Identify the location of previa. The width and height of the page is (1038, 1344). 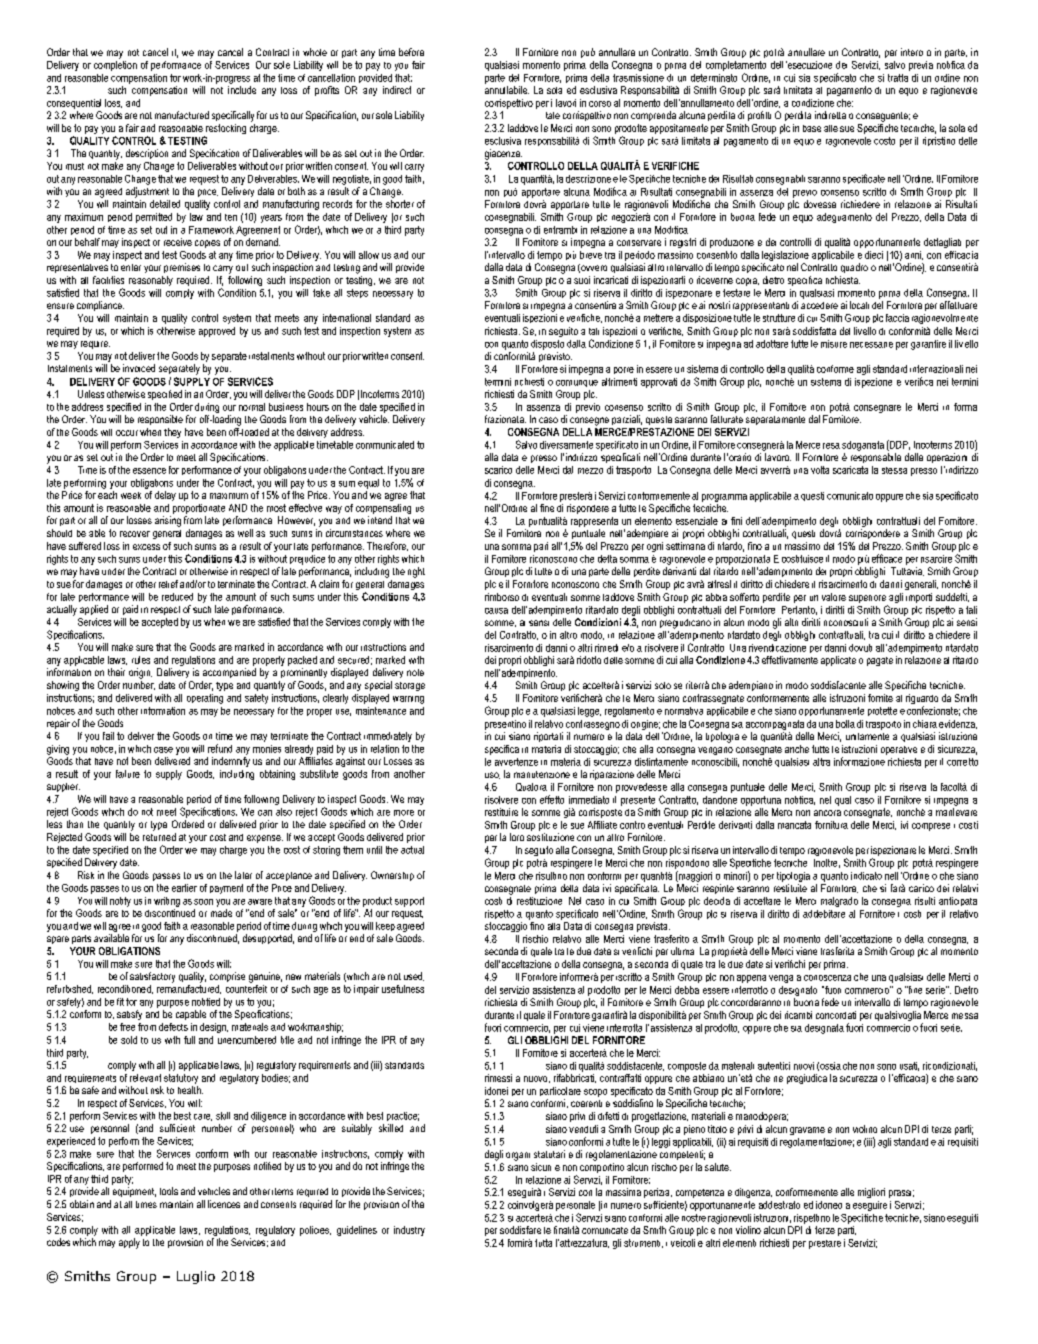
(921, 66).
